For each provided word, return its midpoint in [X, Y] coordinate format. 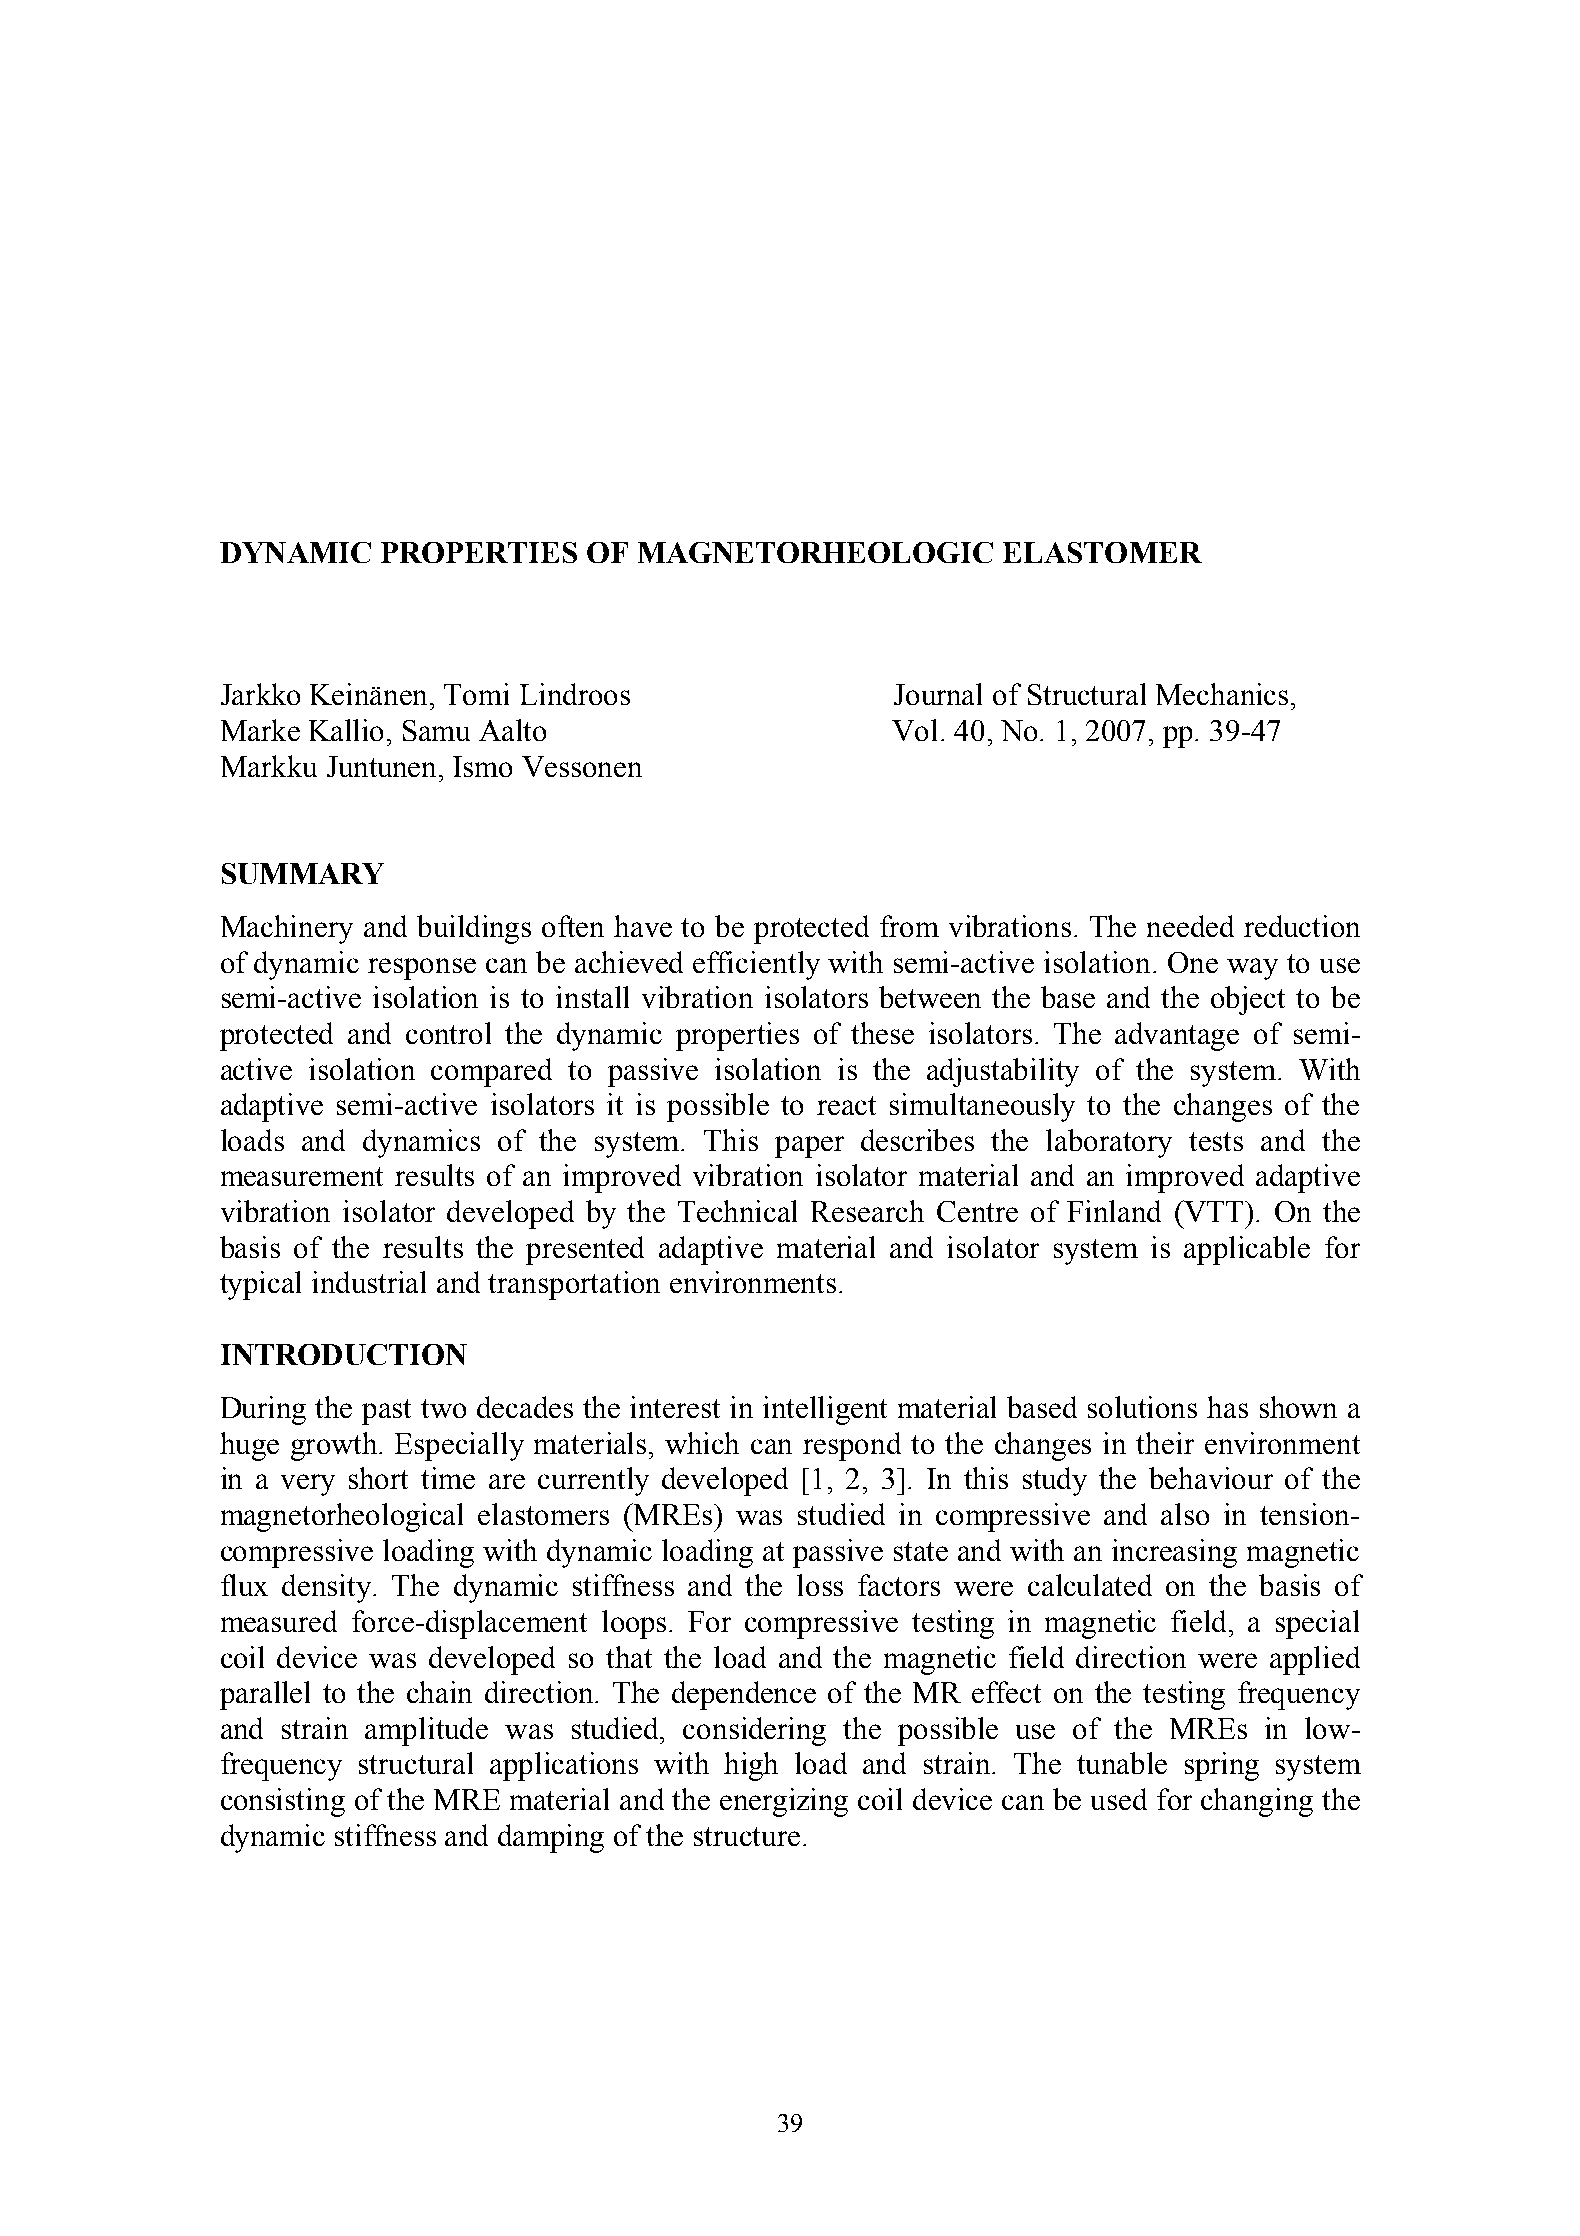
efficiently [756, 965]
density [328, 1588]
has [1227, 1407]
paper [809, 1147]
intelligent [825, 1410]
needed [1190, 926]
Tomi [476, 694]
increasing [1174, 1553]
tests [1216, 1141]
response [422, 969]
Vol [914, 730]
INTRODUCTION [344, 1354]
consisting [283, 1802]
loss [820, 1585]
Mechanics [1224, 694]
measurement [302, 1176]
